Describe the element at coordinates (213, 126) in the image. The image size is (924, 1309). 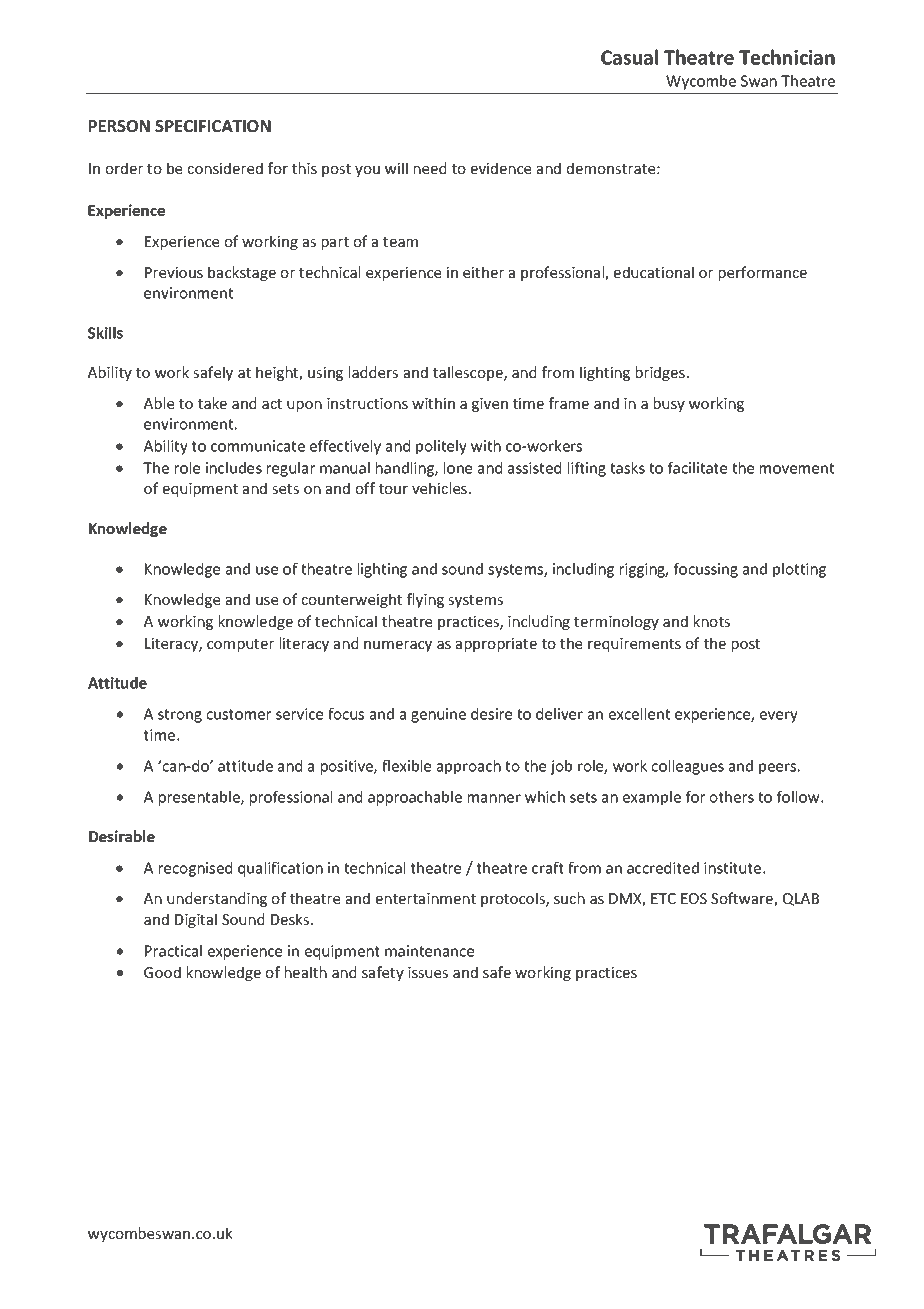
I see `SPECIFICATION` at that location.
